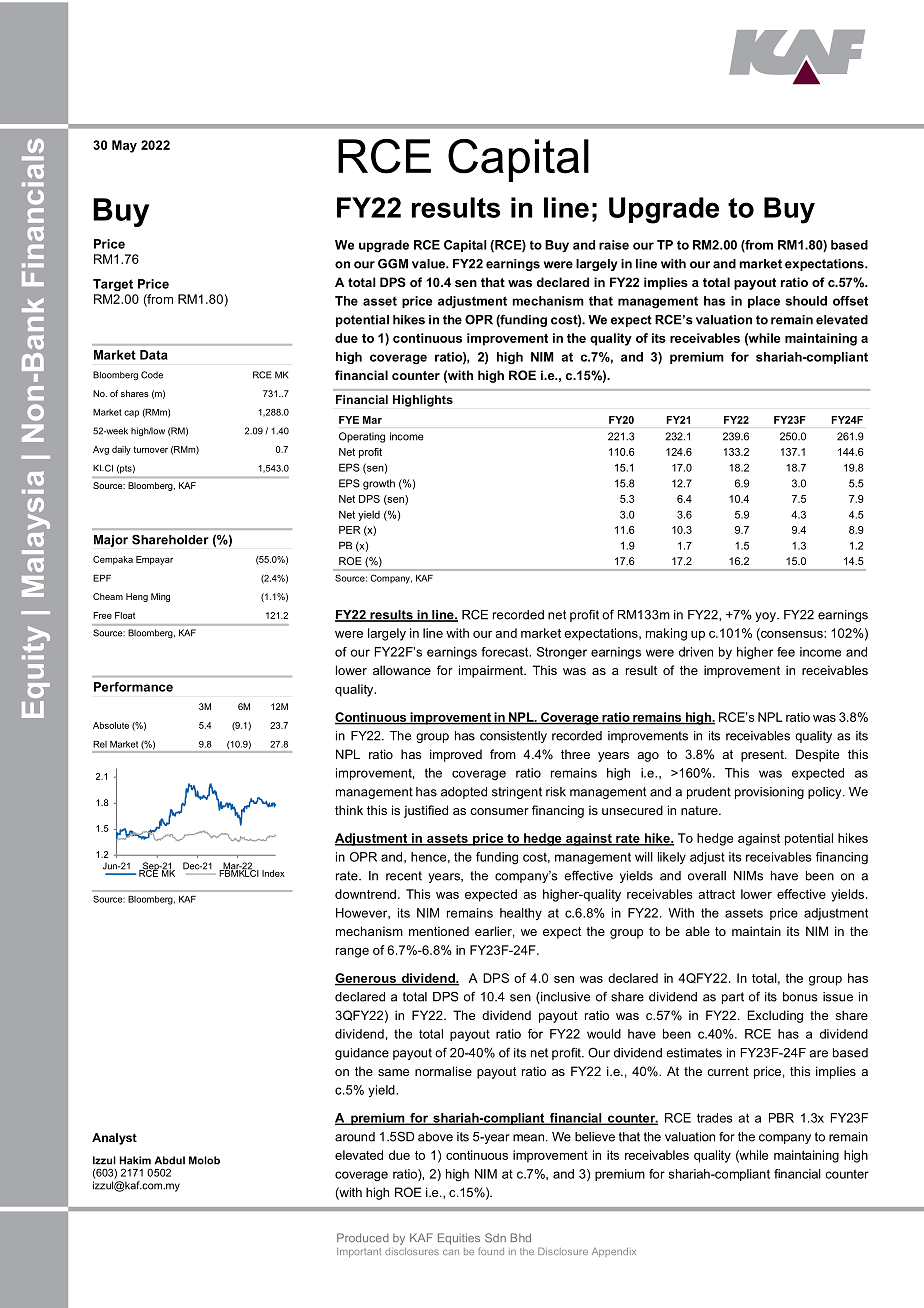 Image resolution: width=924 pixels, height=1308 pixels. What do you see at coordinates (439, 931) in the image?
I see `mentioned` at bounding box center [439, 931].
